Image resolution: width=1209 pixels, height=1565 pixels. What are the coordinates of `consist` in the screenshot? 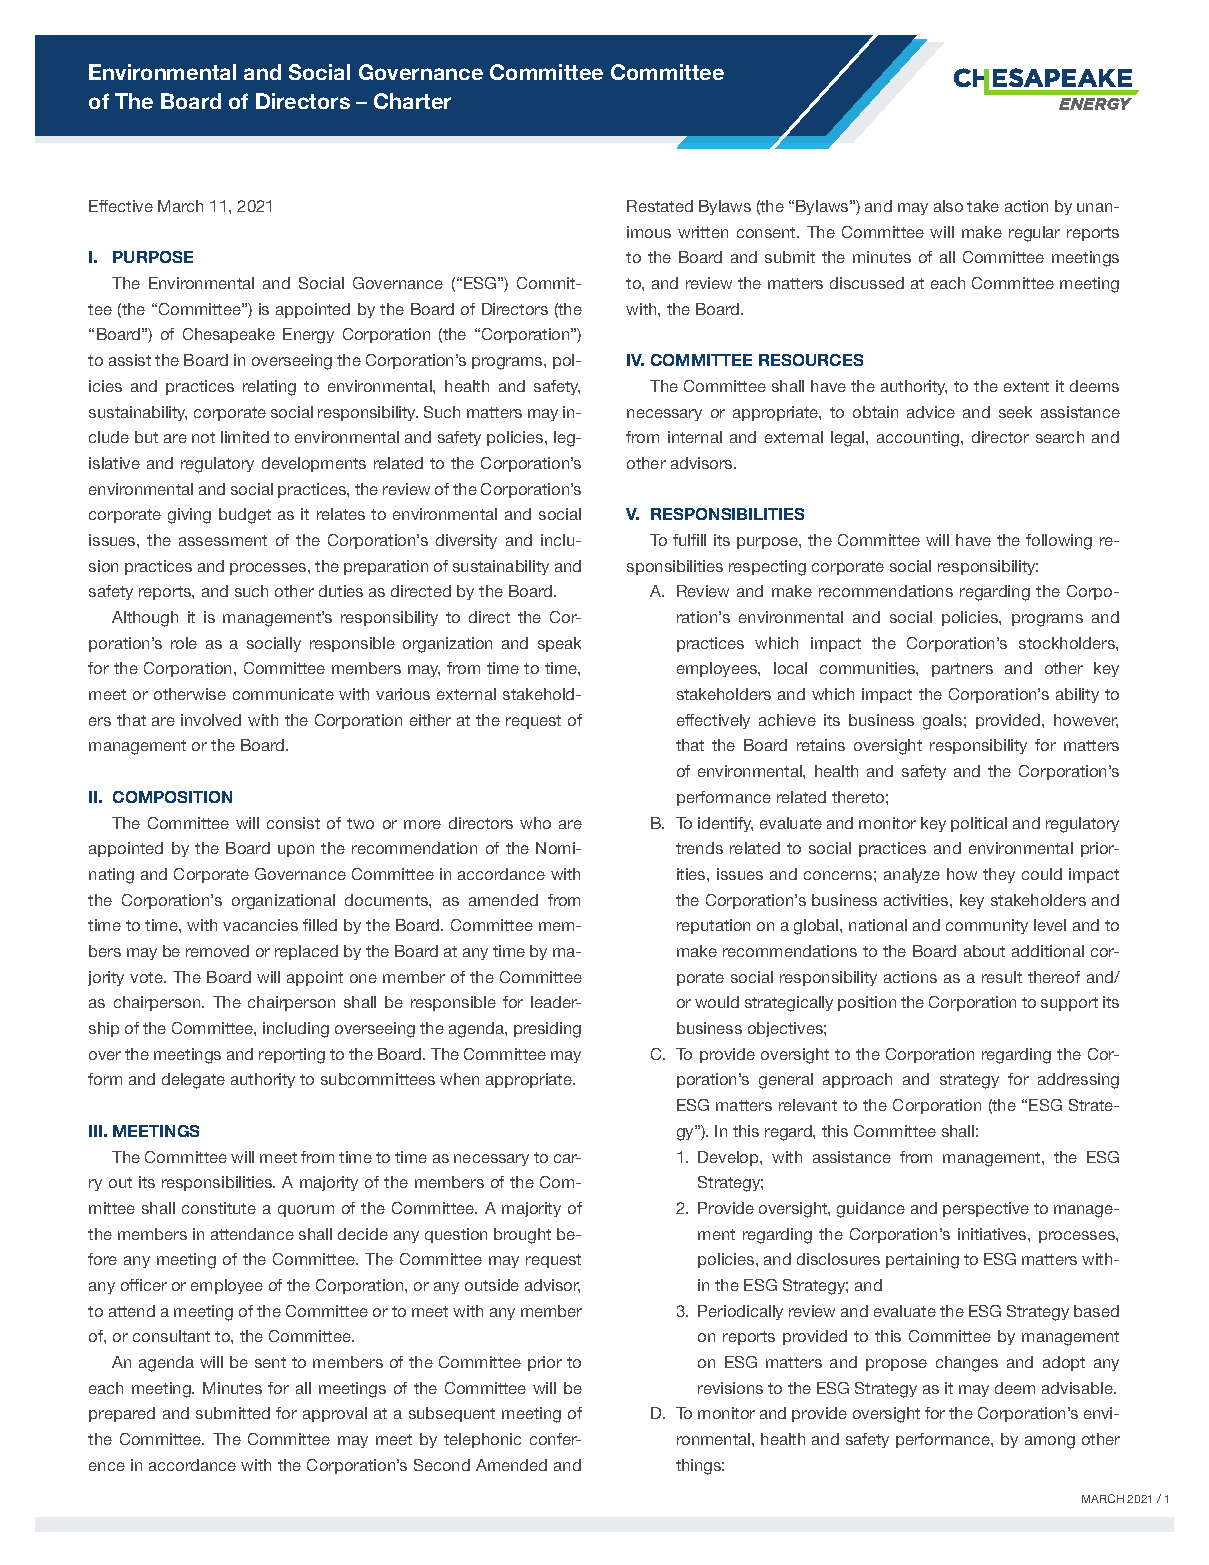 It's located at (293, 823).
